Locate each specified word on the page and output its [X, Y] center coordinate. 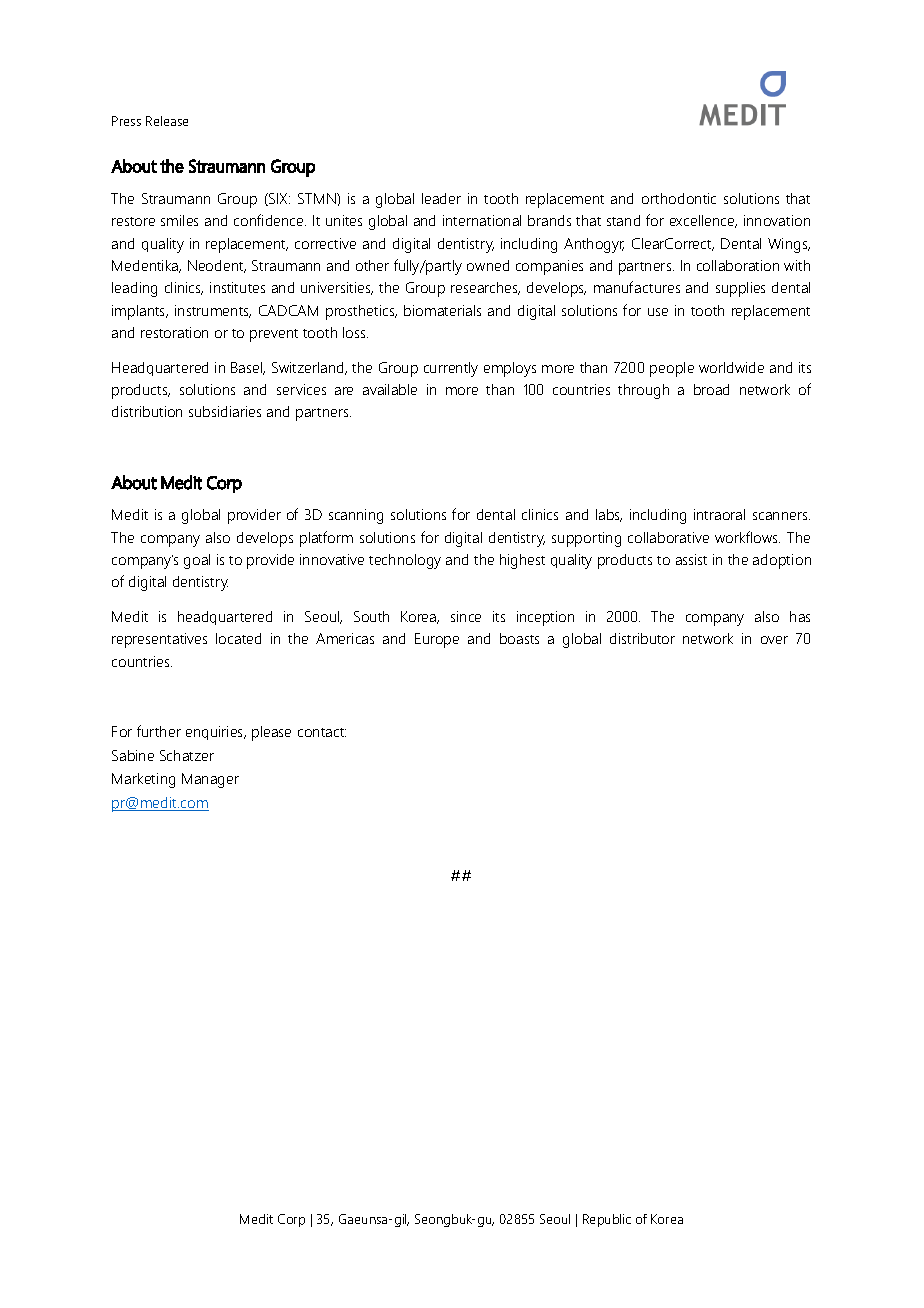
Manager [210, 780]
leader [441, 198]
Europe [437, 640]
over [774, 640]
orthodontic [679, 198]
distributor [642, 638]
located [238, 638]
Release [167, 121]
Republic [607, 1220]
